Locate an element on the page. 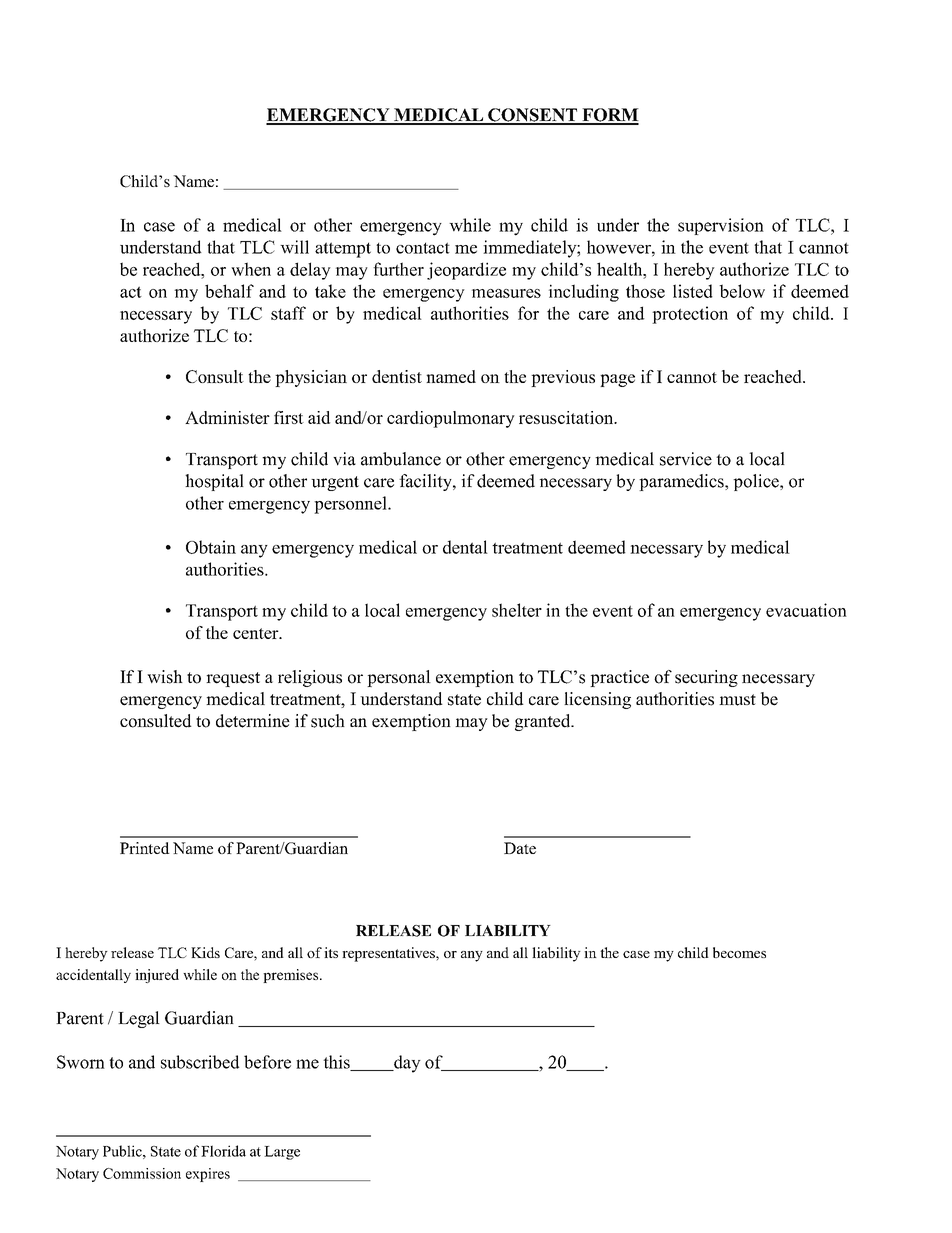 The image size is (952, 1233). Administer is located at coordinates (227, 417).
